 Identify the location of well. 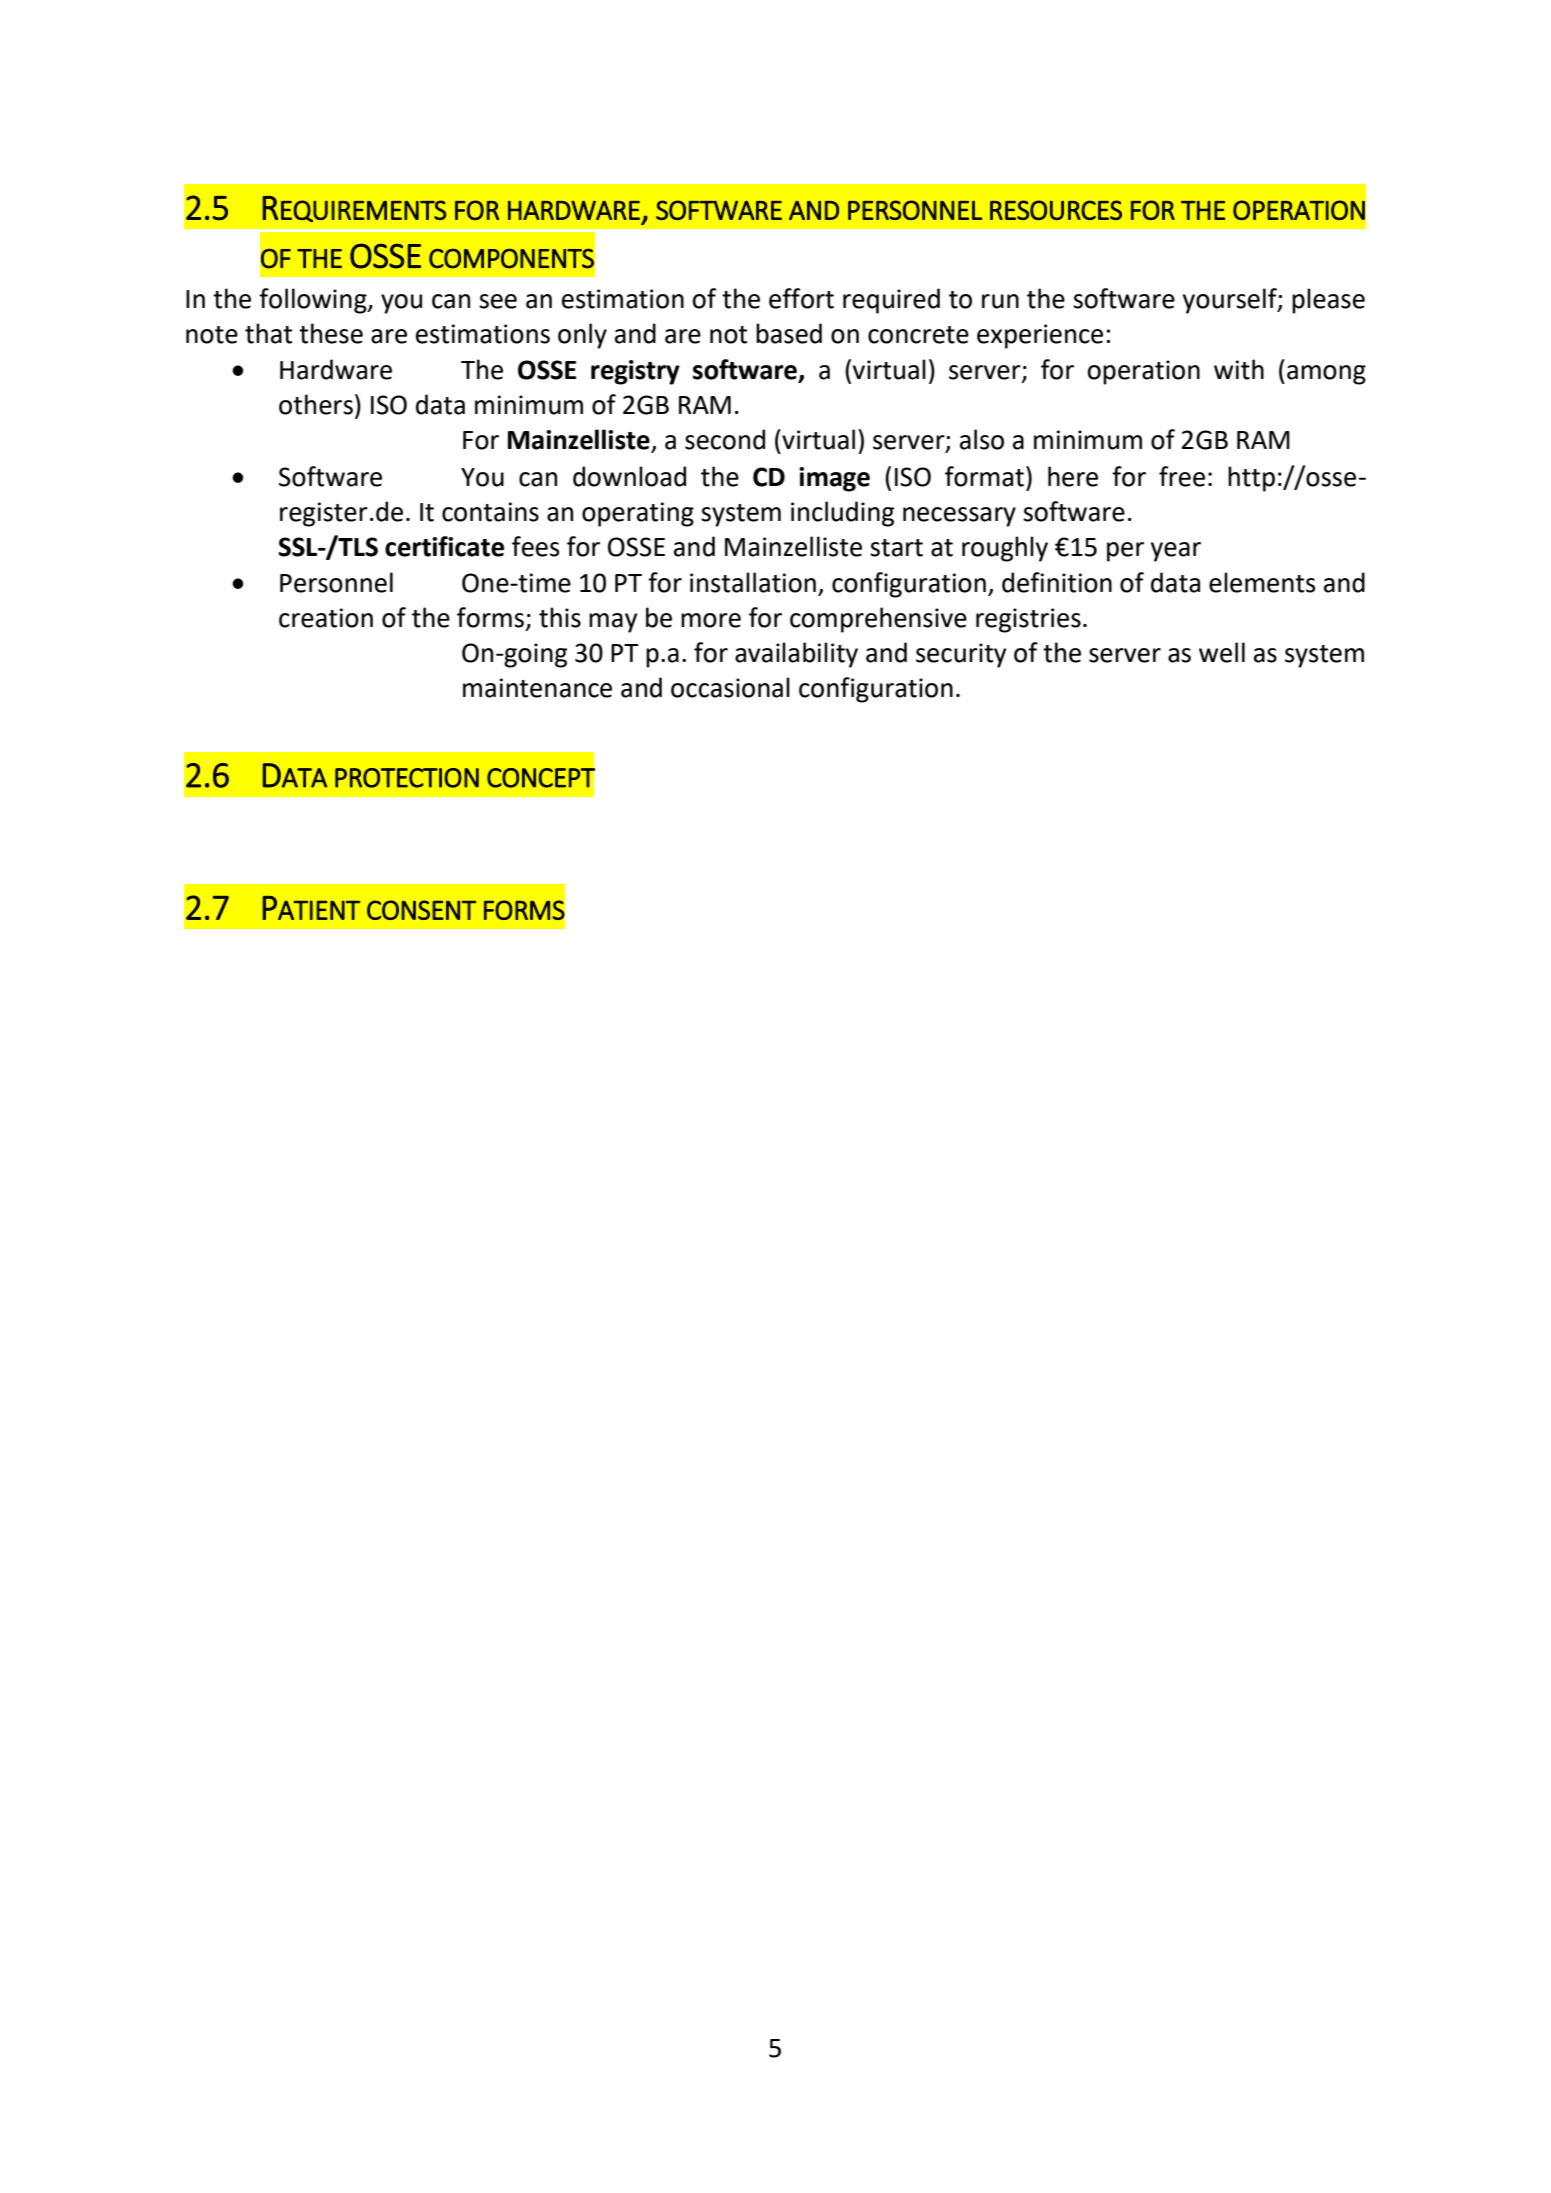
(1222, 652).
